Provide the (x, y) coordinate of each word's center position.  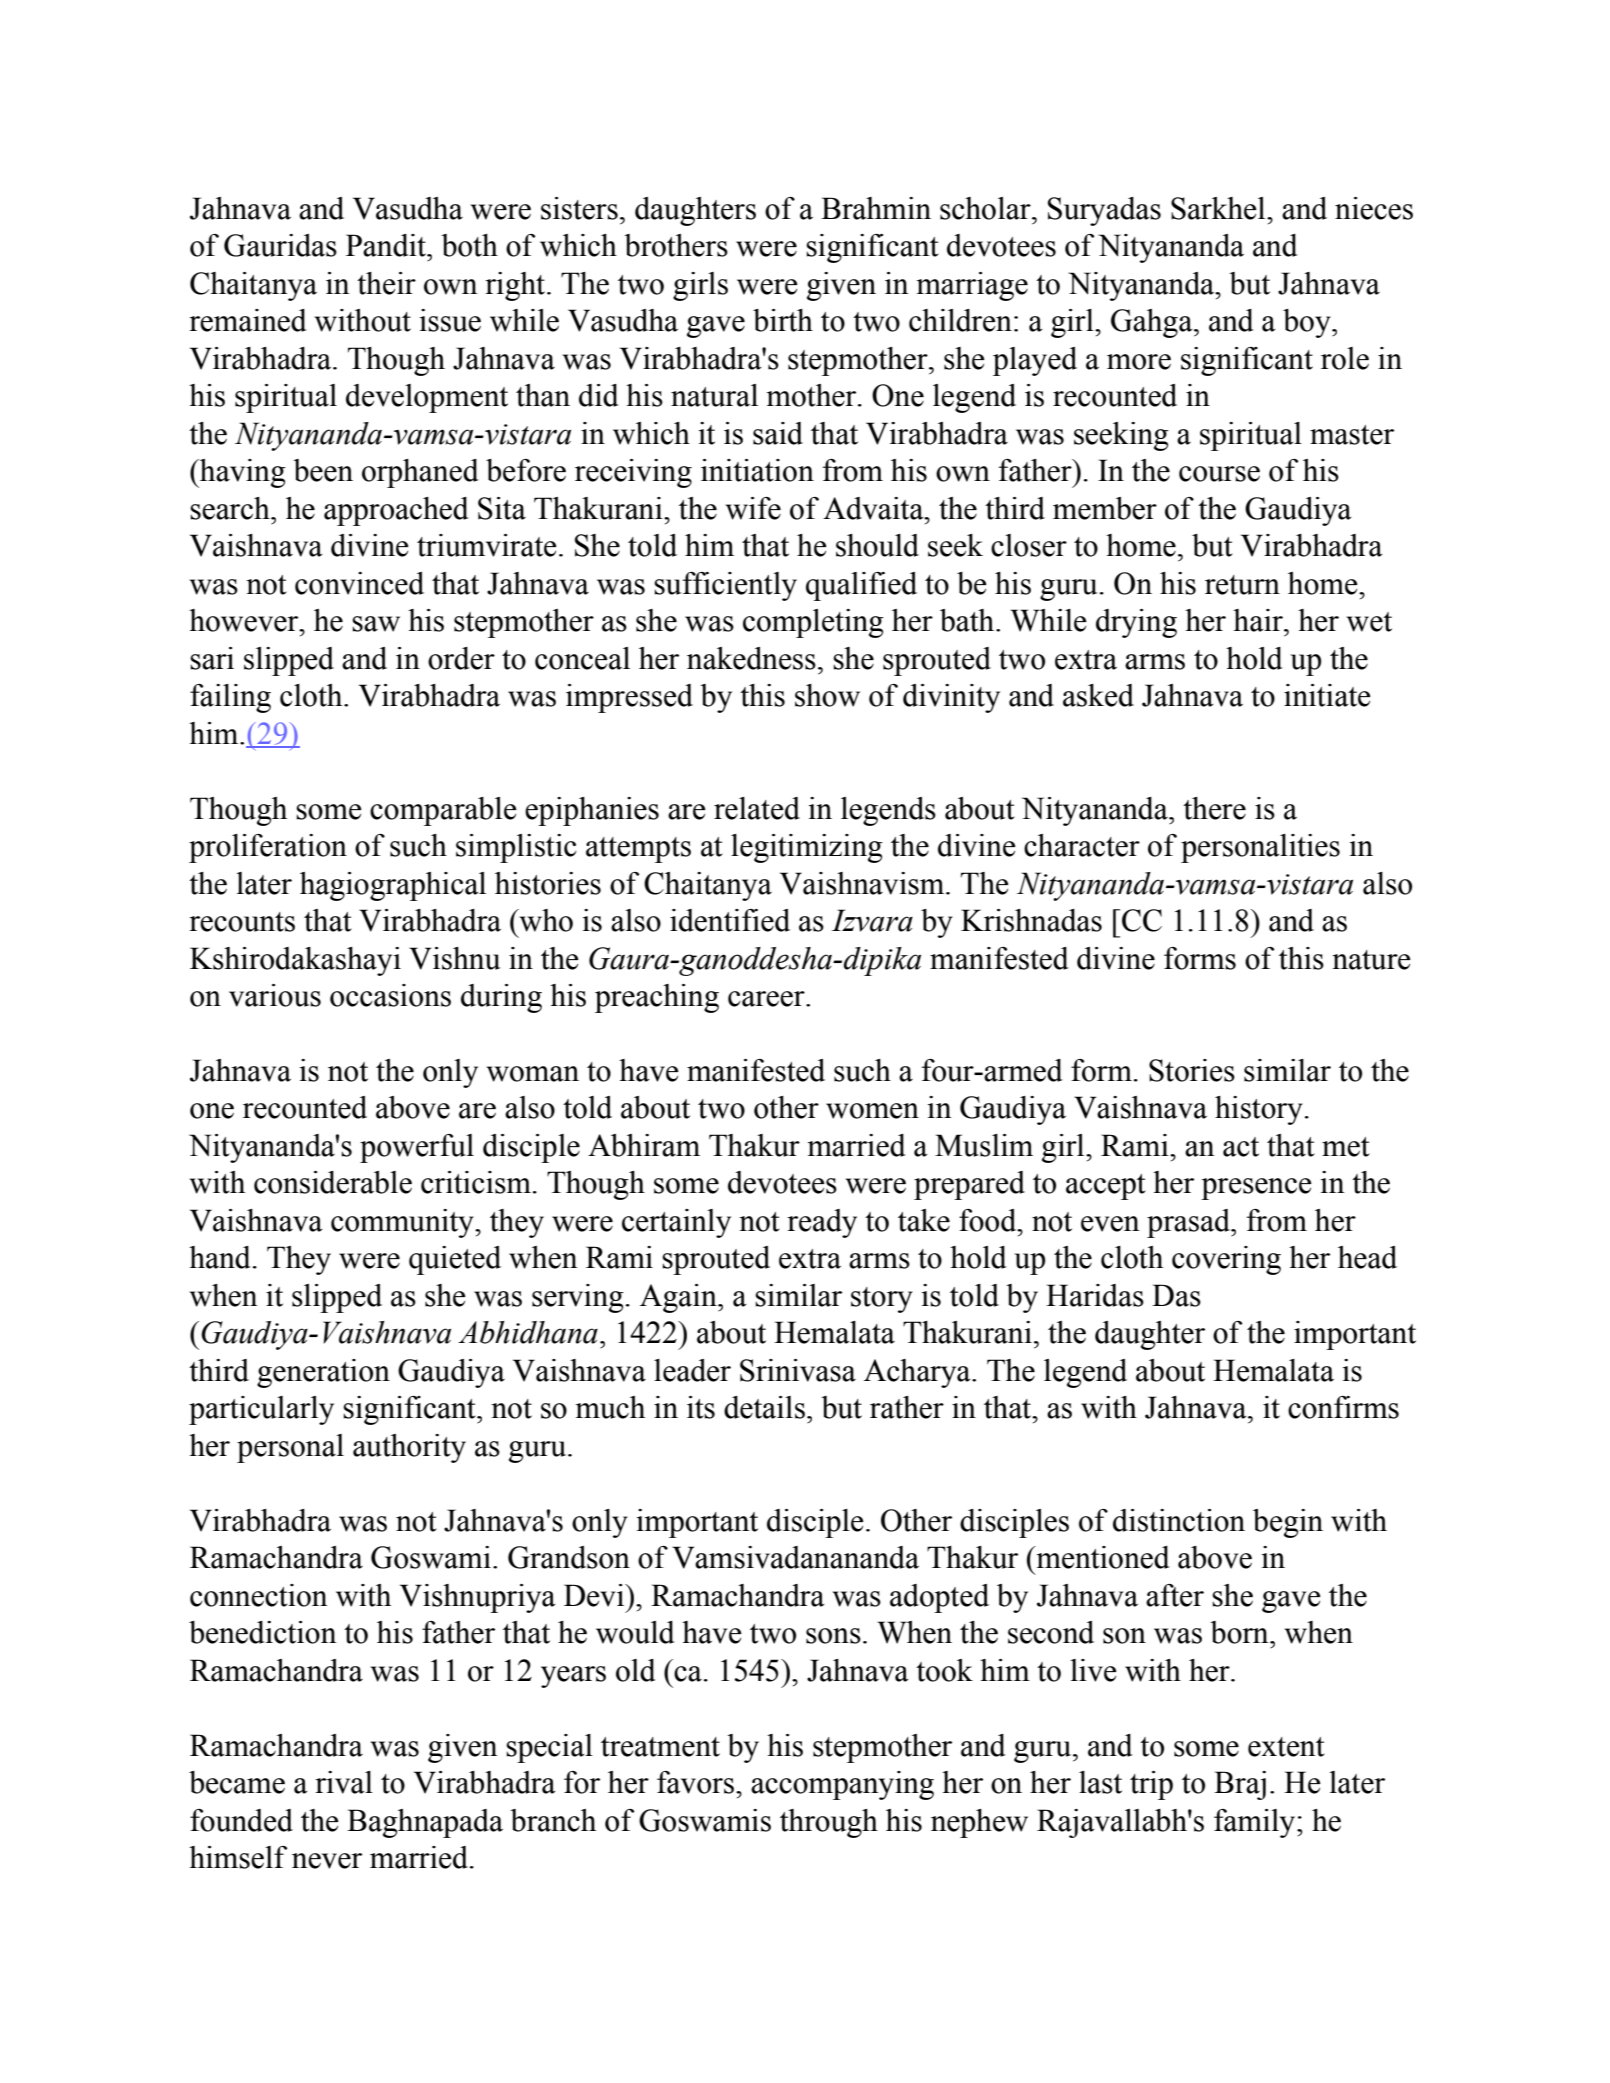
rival (344, 1782)
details (764, 1407)
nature (1371, 960)
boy (1308, 323)
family (1256, 1823)
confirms (1343, 1407)
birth (783, 320)
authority (409, 1448)
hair (1259, 620)
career (767, 999)
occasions (390, 995)
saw (376, 624)
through (829, 1823)
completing (813, 623)
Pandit (387, 245)
